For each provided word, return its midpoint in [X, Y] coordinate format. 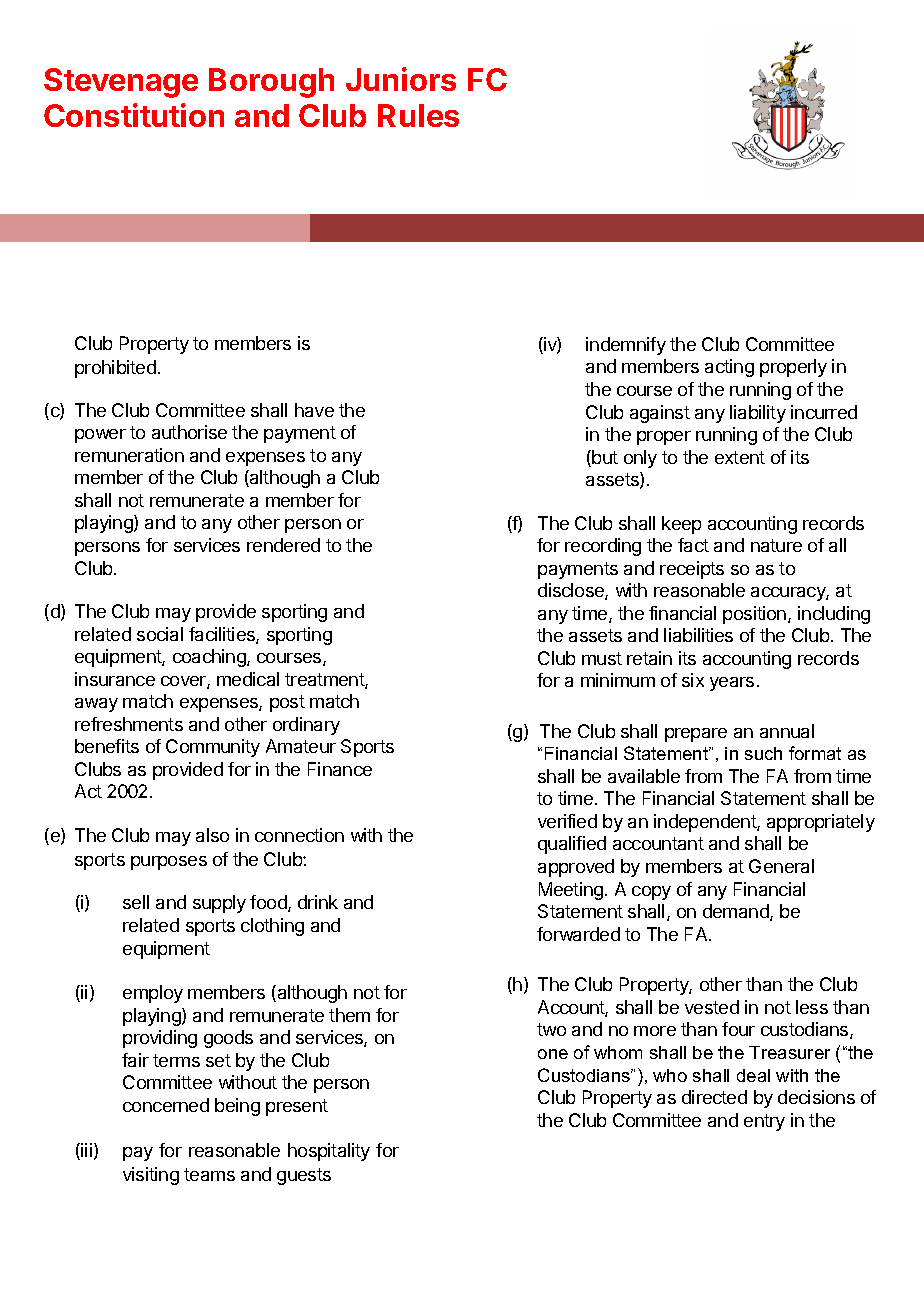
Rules [418, 115]
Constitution [134, 115]
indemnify [626, 346]
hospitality [329, 1152]
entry [764, 1122]
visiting [151, 1176]
